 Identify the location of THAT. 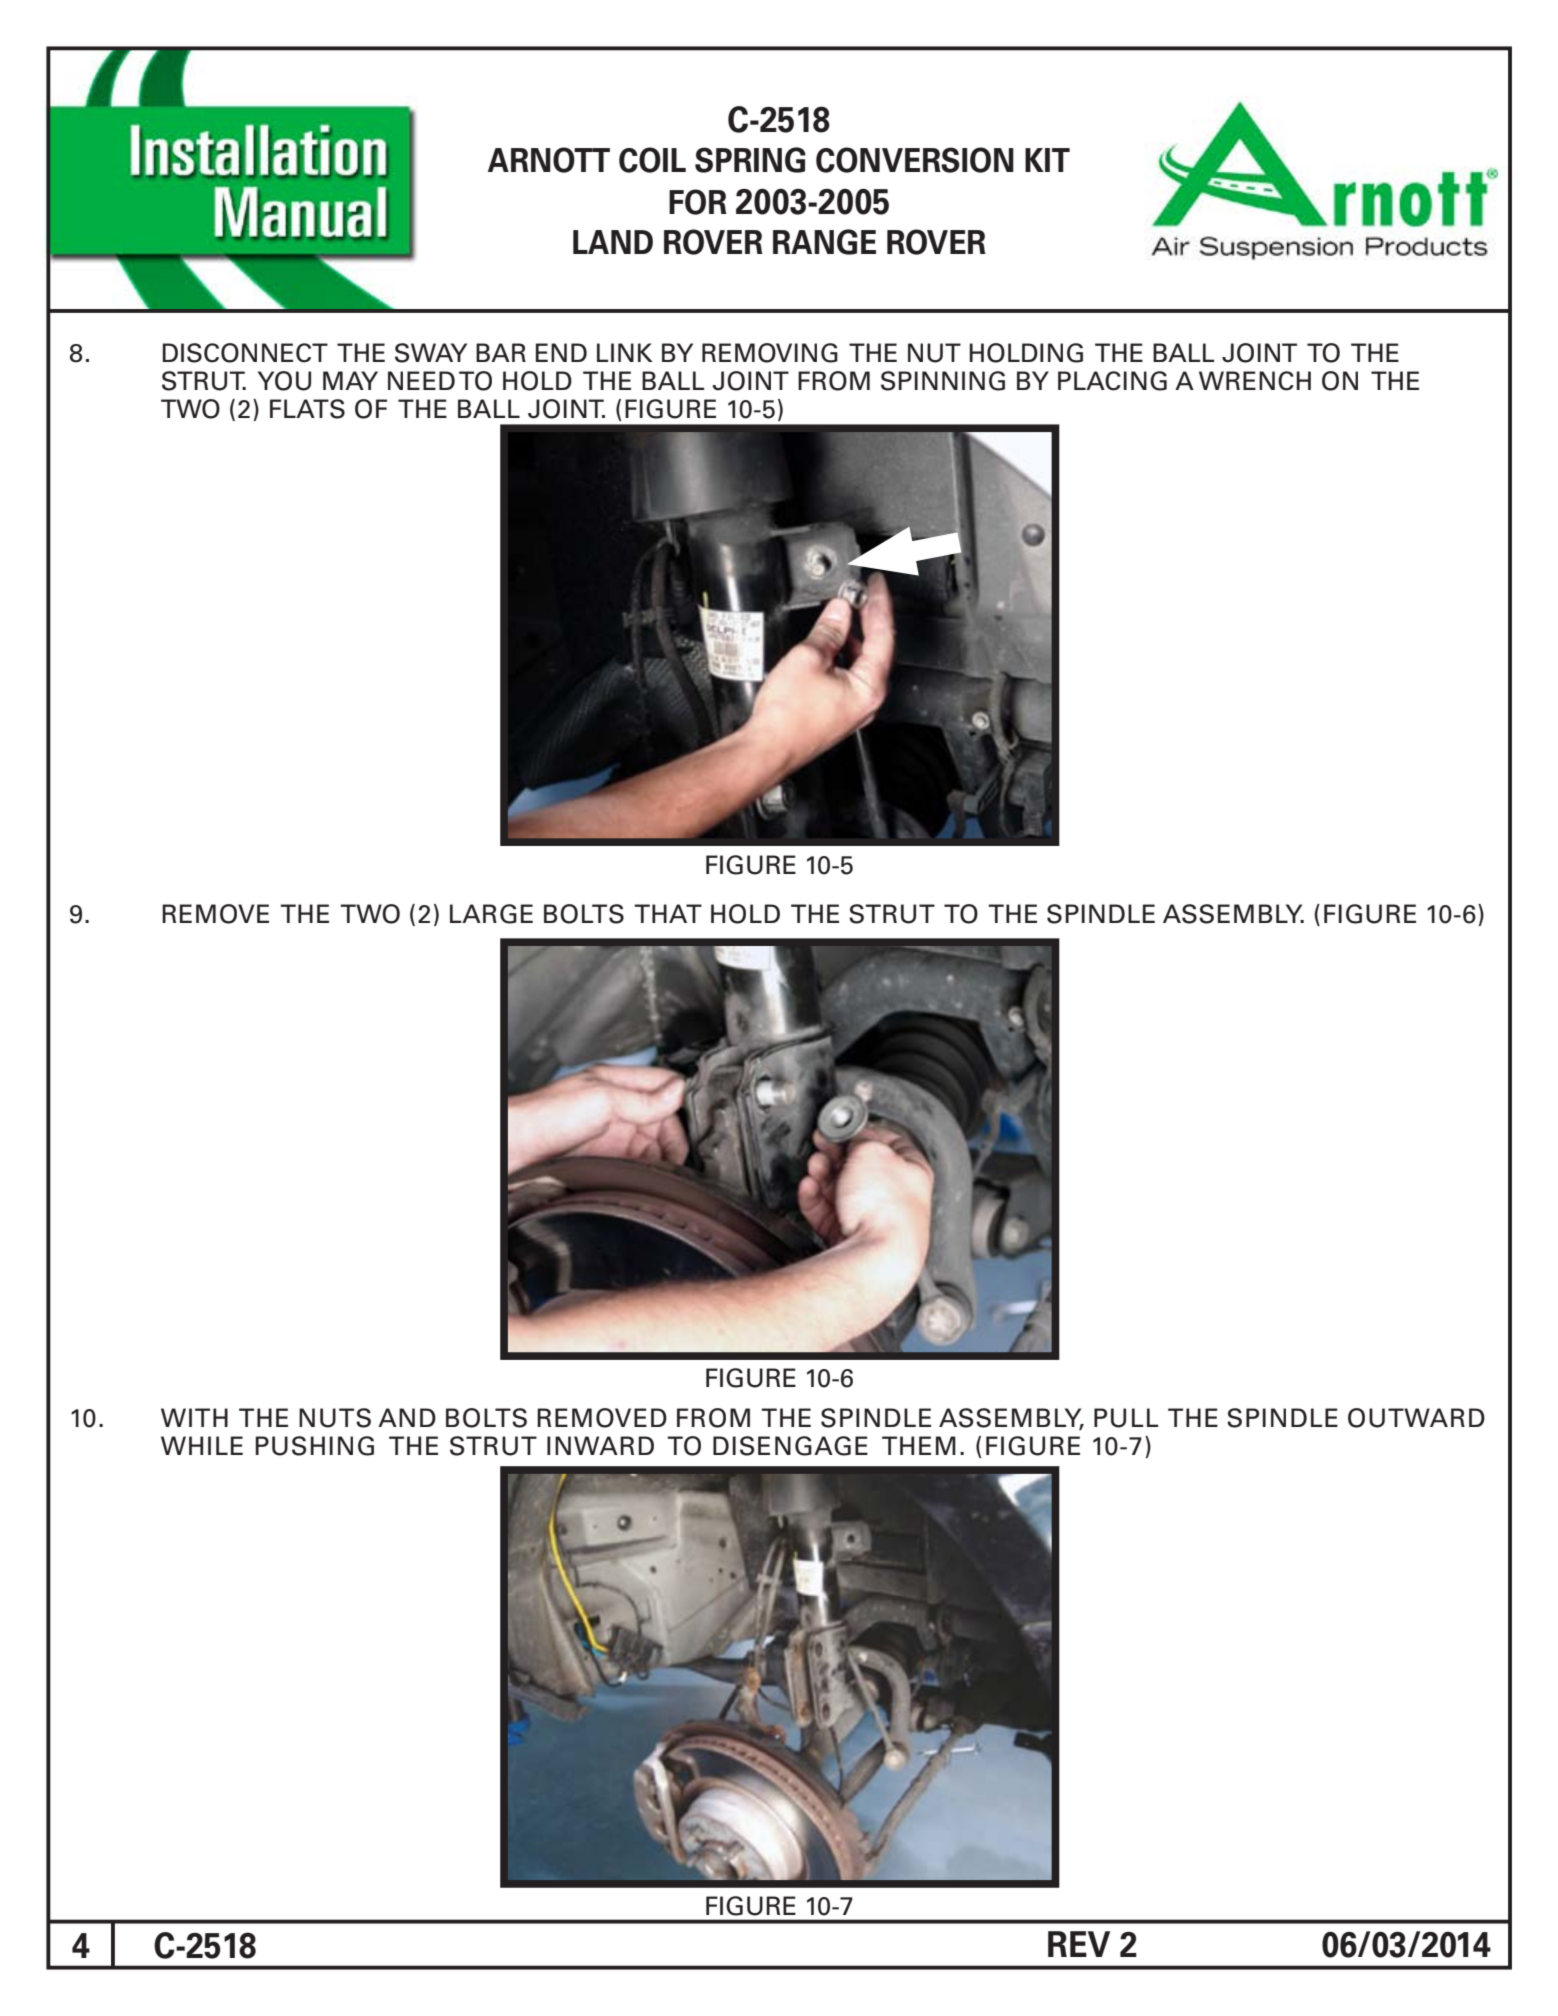
(668, 913).
